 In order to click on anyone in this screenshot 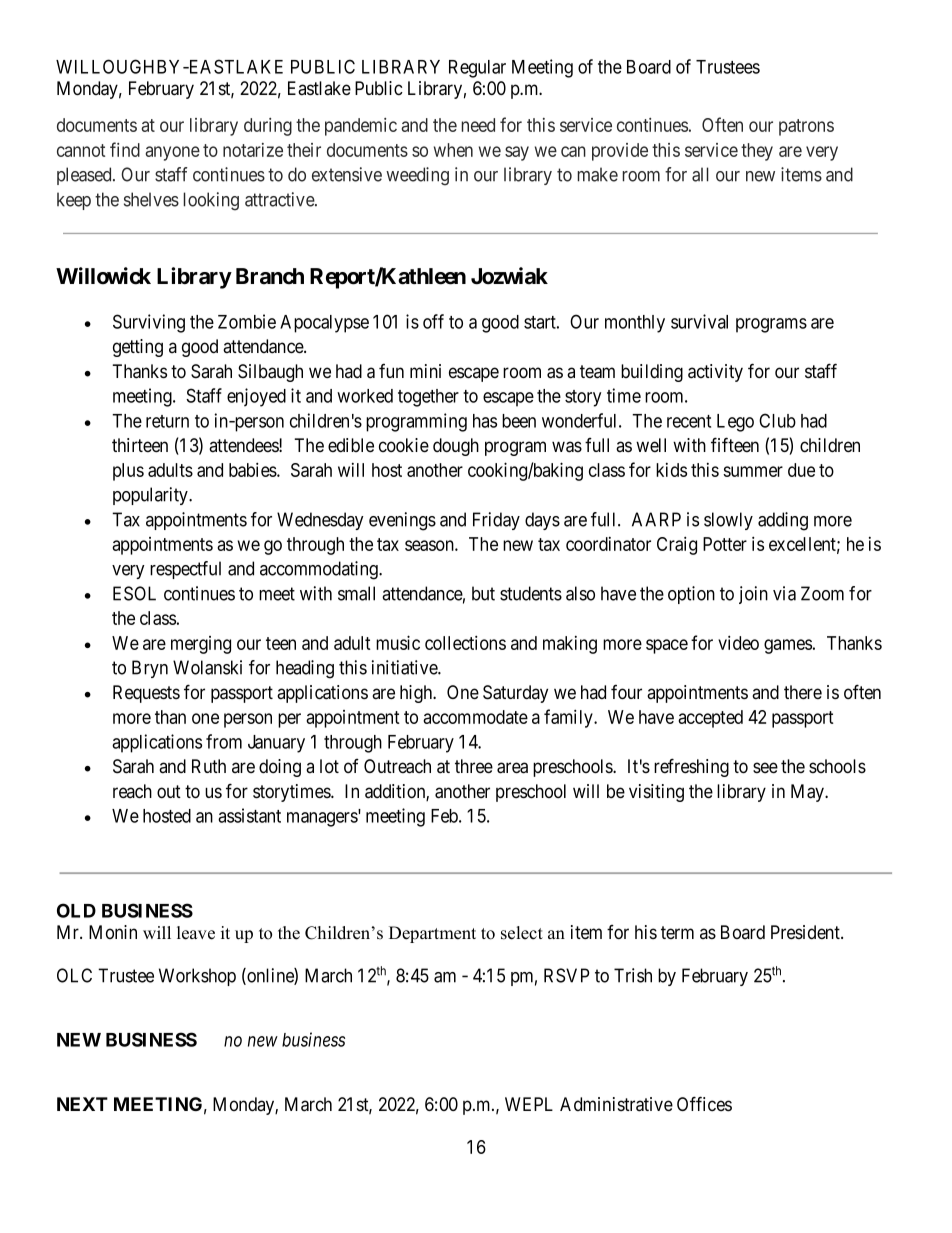, I will do `click(172, 153)`.
